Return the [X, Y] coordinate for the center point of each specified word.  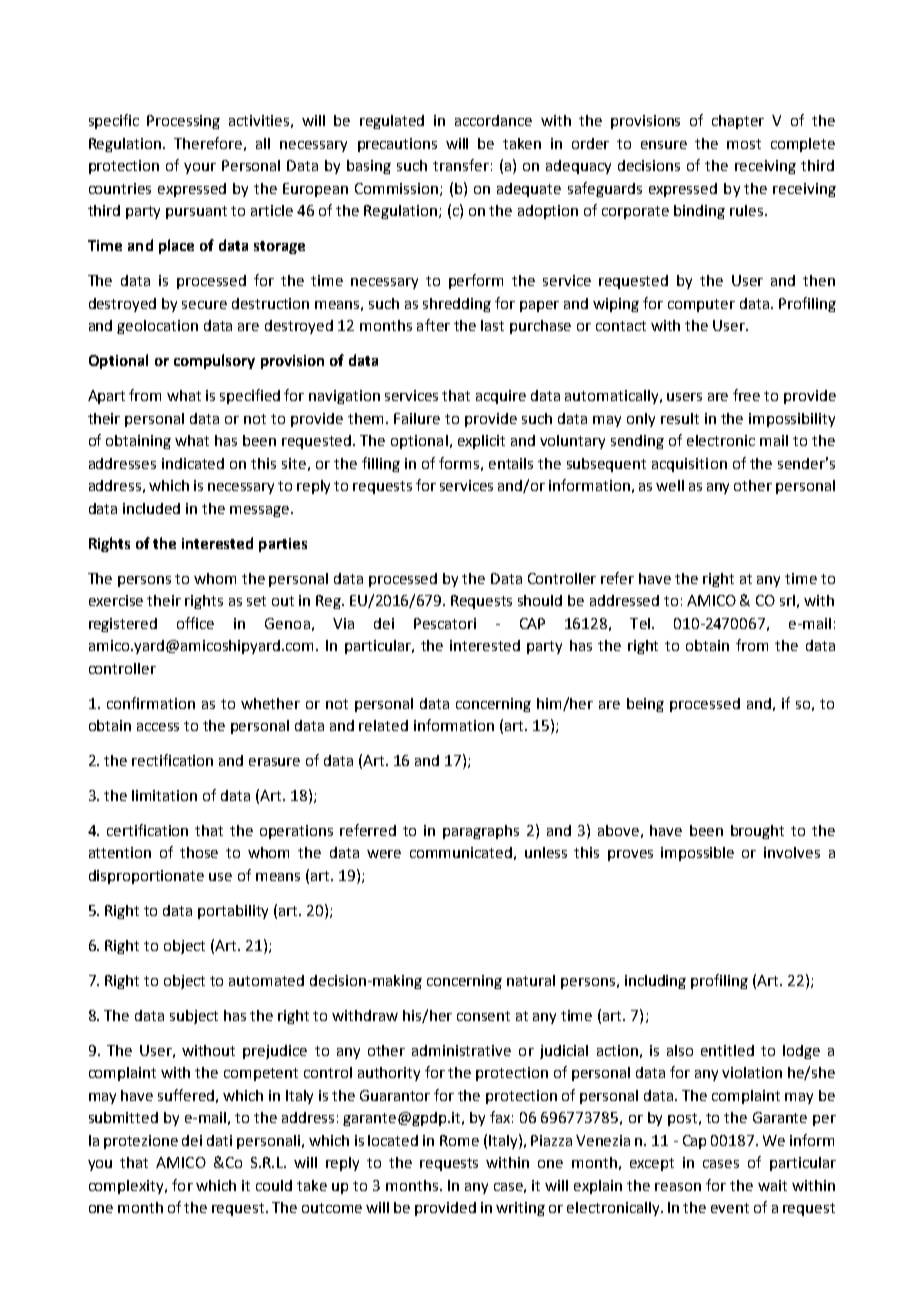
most [744, 144]
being [645, 705]
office [195, 623]
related [383, 725]
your [200, 168]
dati [219, 1140]
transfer [461, 165]
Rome [459, 1140]
